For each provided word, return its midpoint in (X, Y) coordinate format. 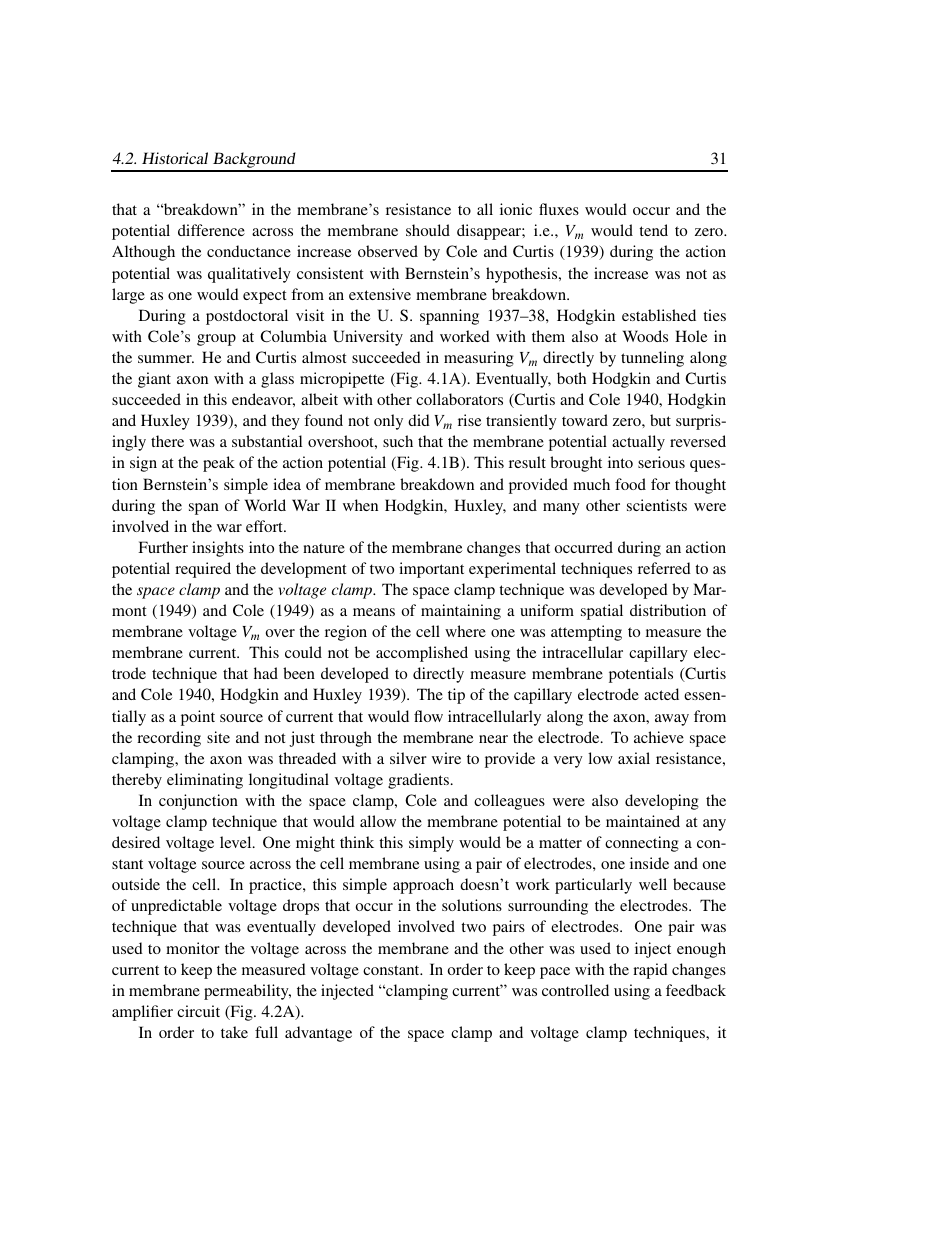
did (419, 420)
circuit (198, 1011)
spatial (602, 612)
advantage (318, 1034)
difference (211, 230)
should (428, 230)
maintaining (461, 612)
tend (653, 230)
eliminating (205, 781)
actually (638, 443)
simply (431, 844)
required (203, 570)
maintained (643, 821)
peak (219, 464)
